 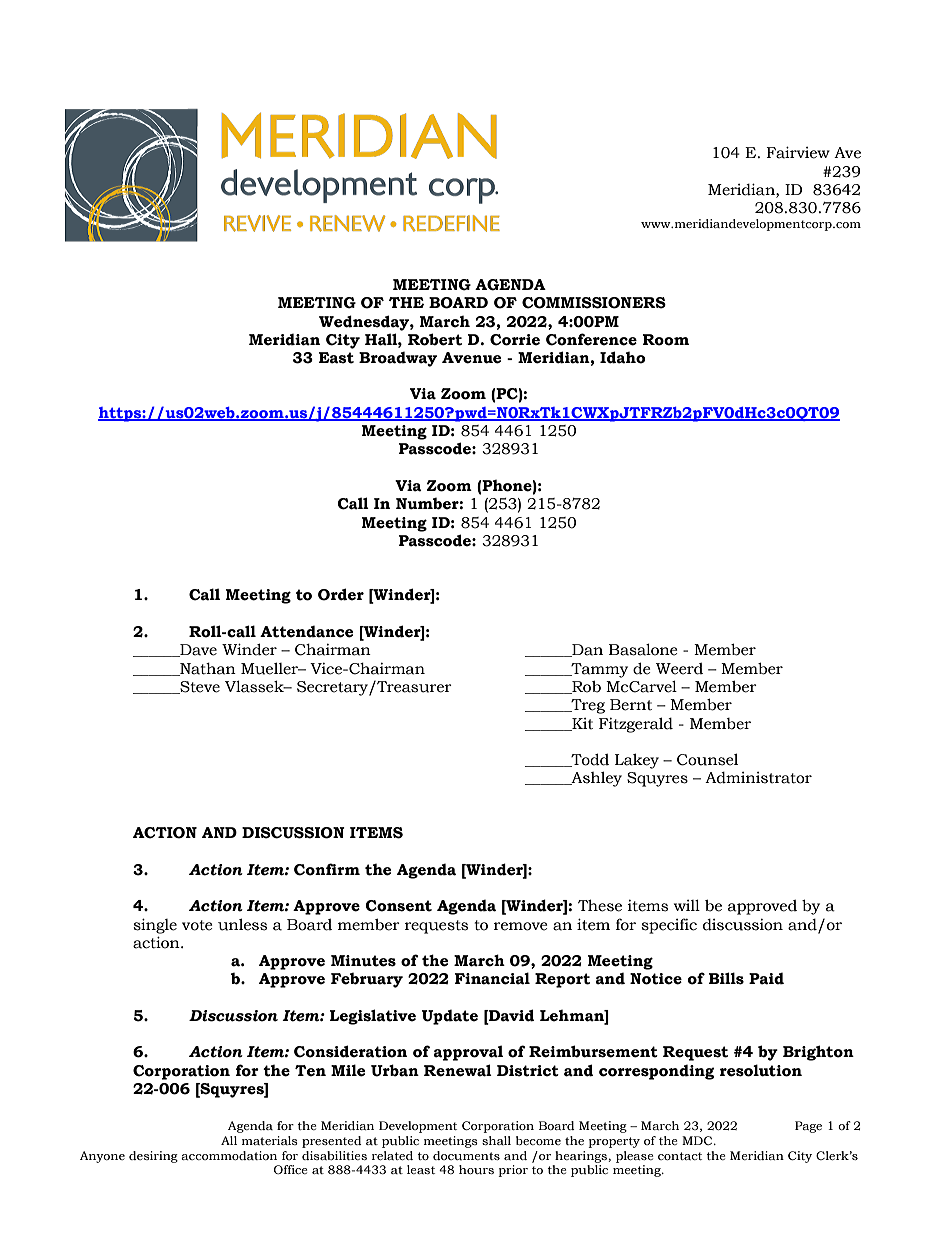 I want to click on Broadway, so click(x=398, y=359).
